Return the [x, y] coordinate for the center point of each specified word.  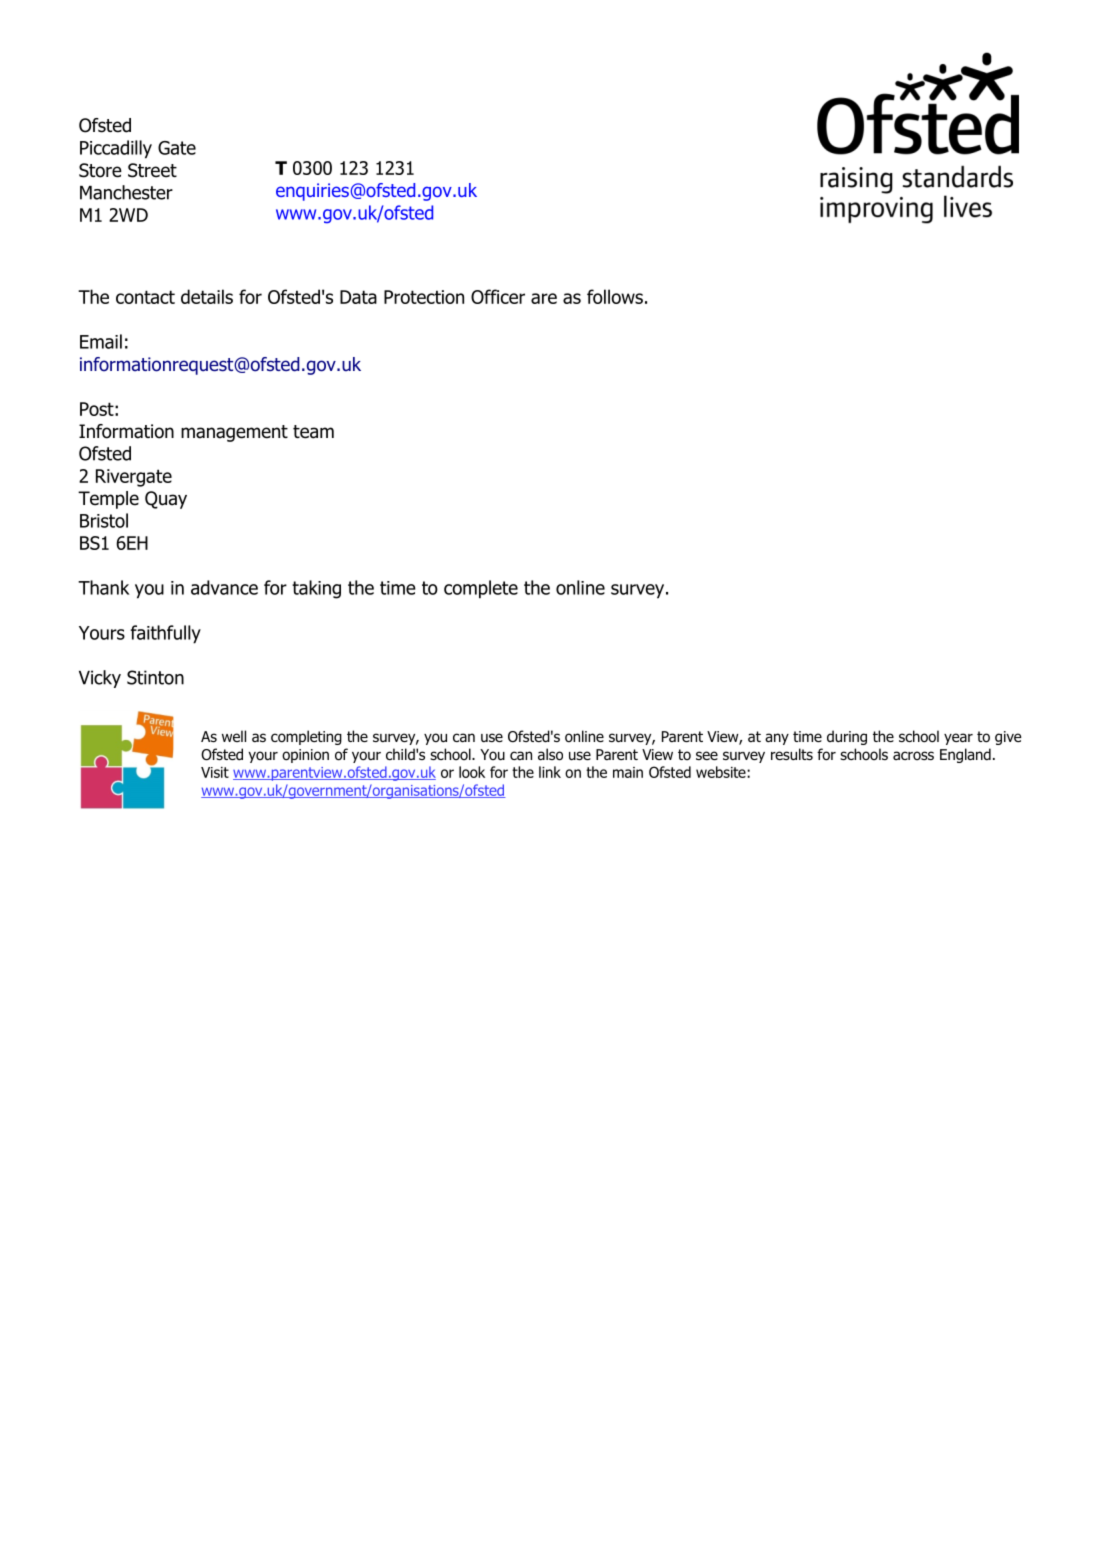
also [550, 754]
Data [358, 297]
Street [152, 170]
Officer [498, 296]
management [234, 433]
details [207, 296]
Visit [215, 772]
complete [481, 589]
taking [316, 589]
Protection [424, 297]
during [847, 737]
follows [615, 296]
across [913, 755]
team [313, 432]
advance [224, 587]
